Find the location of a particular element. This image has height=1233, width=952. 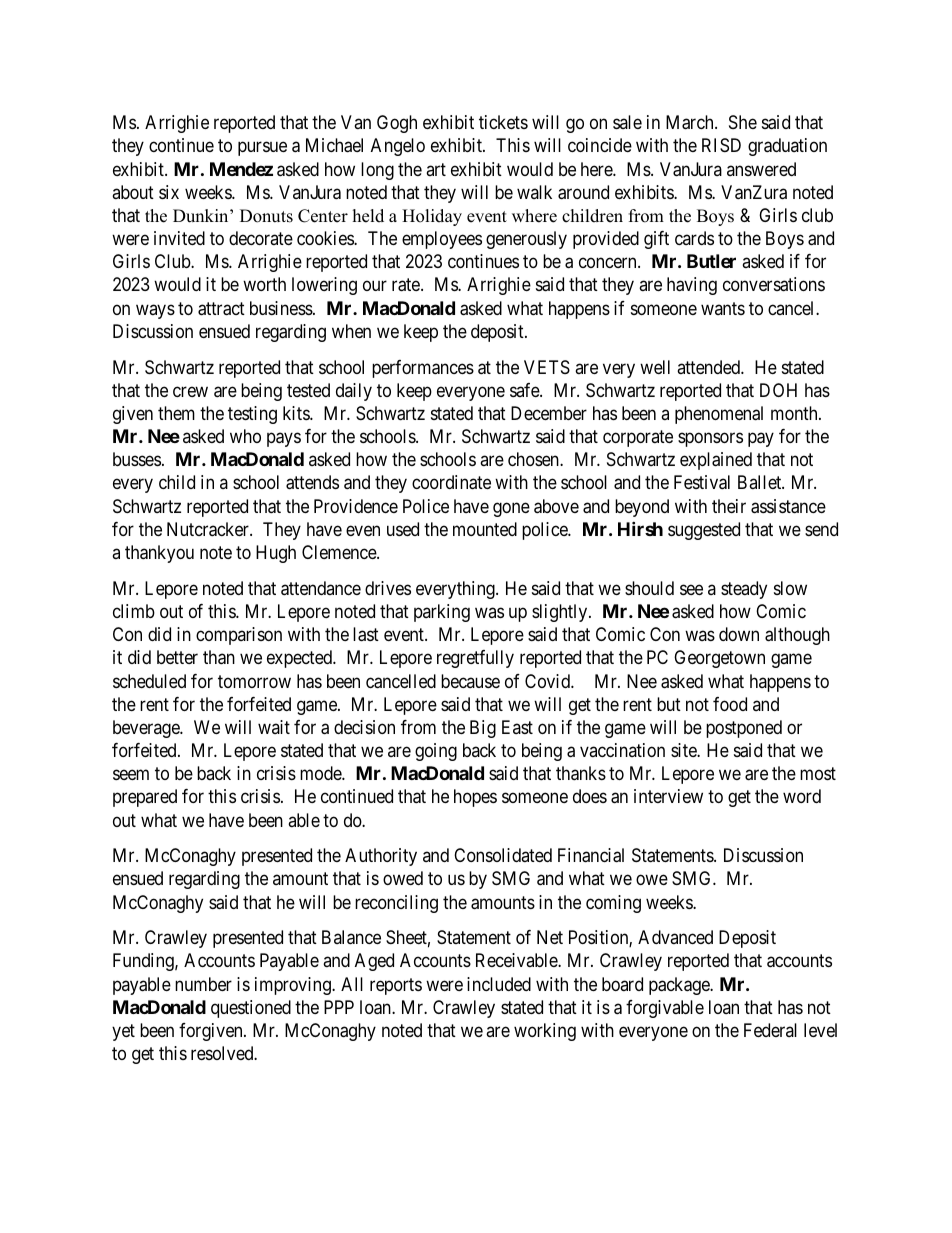

tickets is located at coordinates (503, 122).
